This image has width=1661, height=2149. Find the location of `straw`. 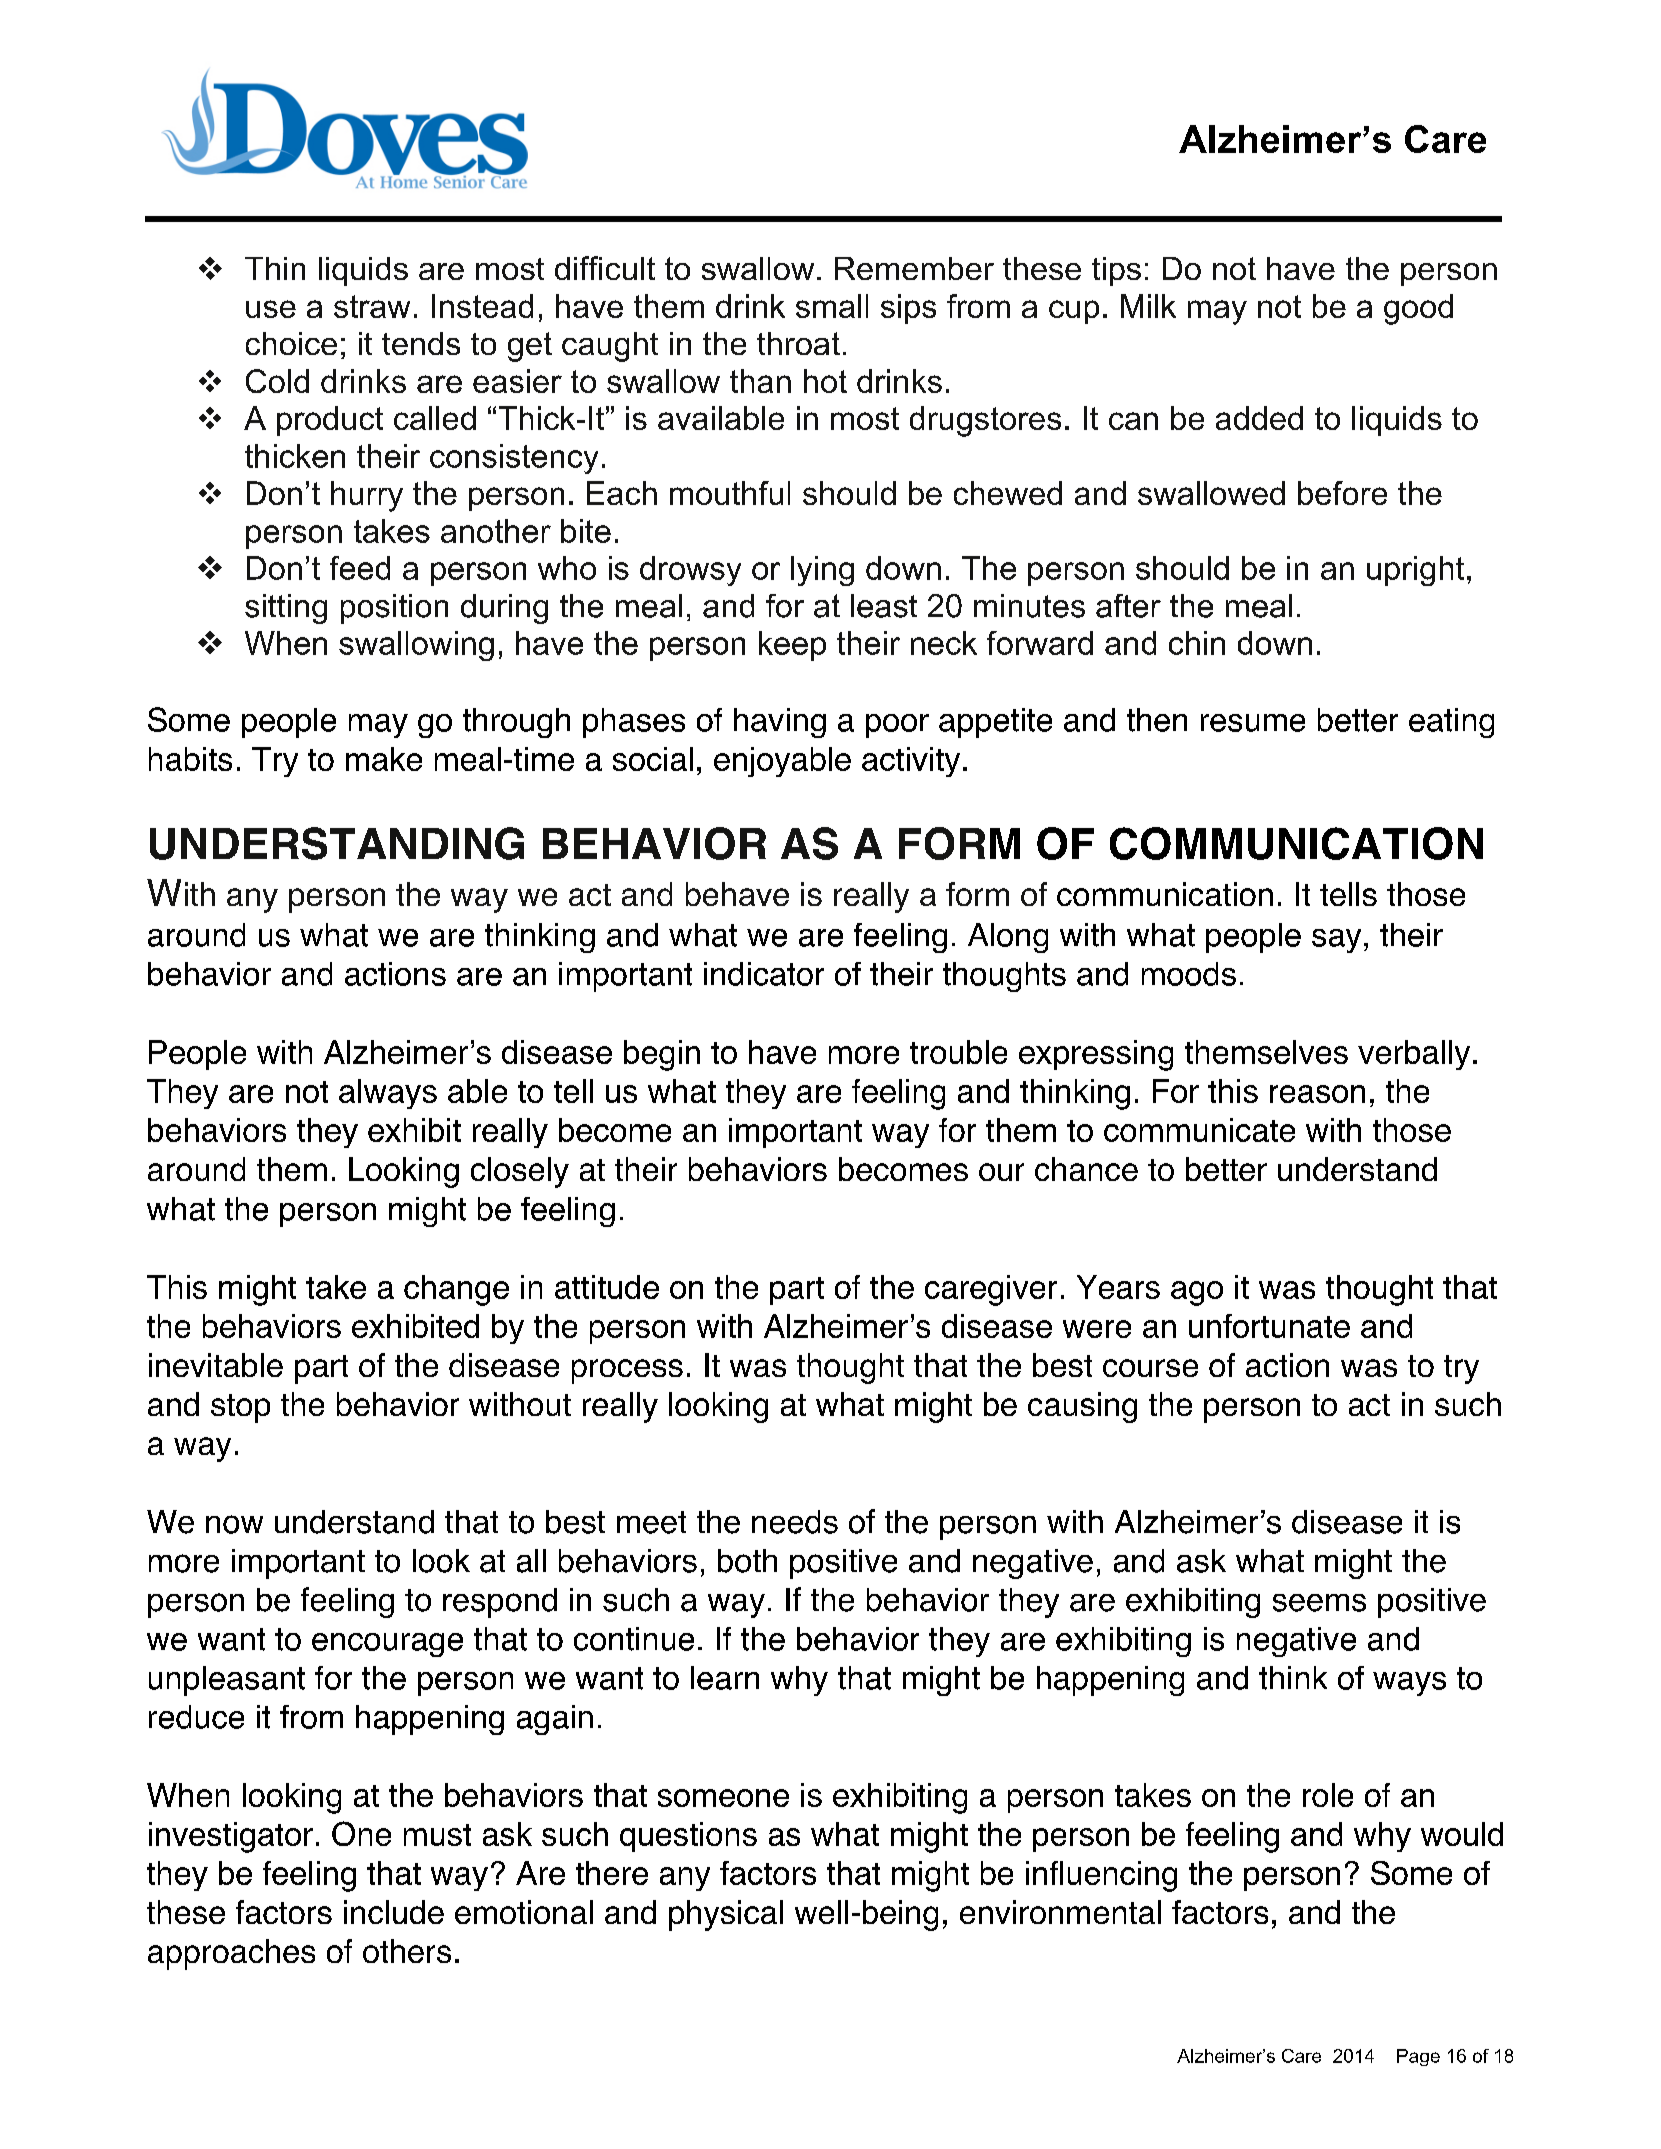

straw is located at coordinates (372, 306).
